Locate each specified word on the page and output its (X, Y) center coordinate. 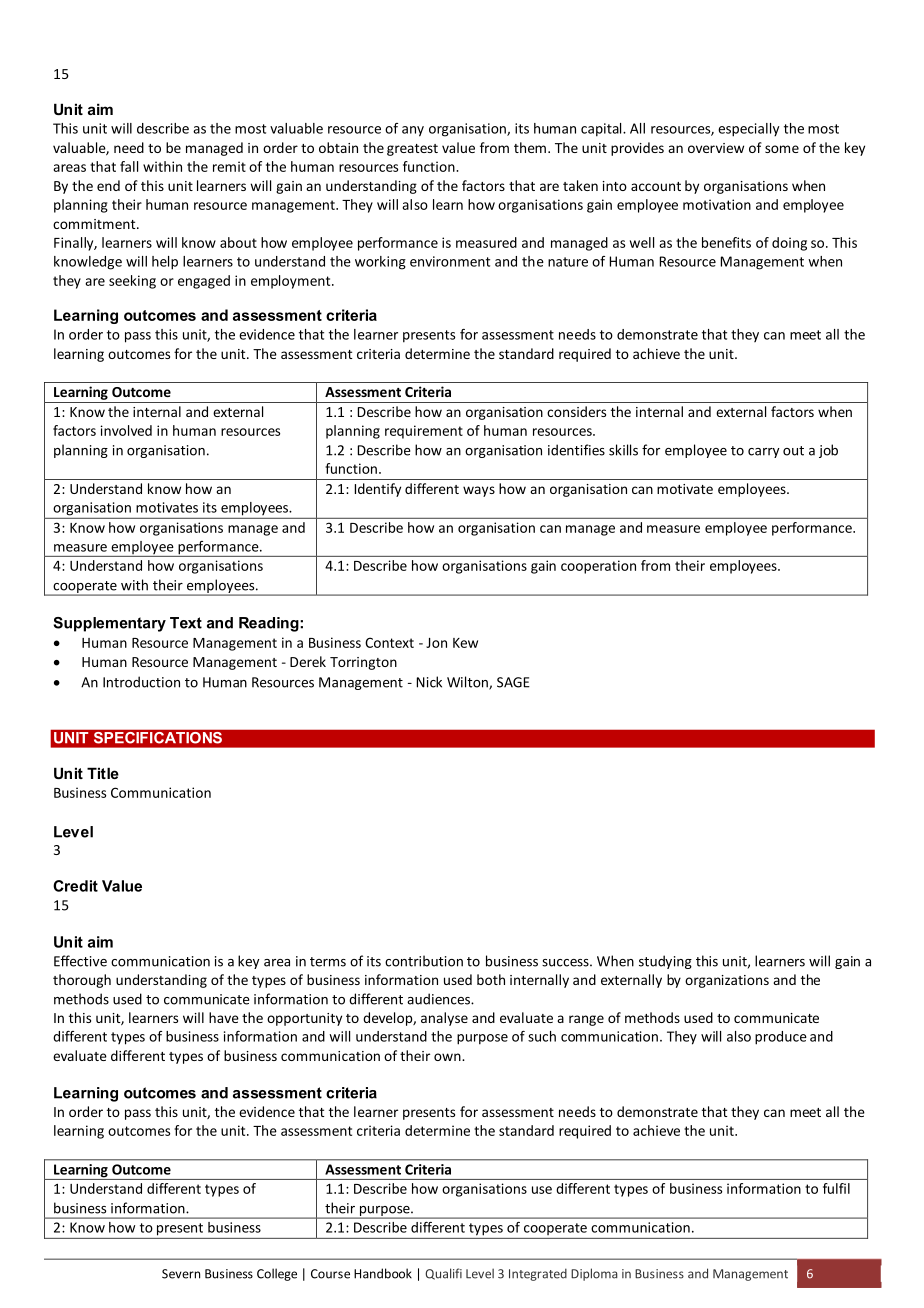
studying (665, 962)
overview (716, 148)
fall (129, 166)
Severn (181, 1274)
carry (764, 453)
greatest (412, 150)
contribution (424, 961)
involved (126, 430)
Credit (75, 886)
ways (479, 491)
